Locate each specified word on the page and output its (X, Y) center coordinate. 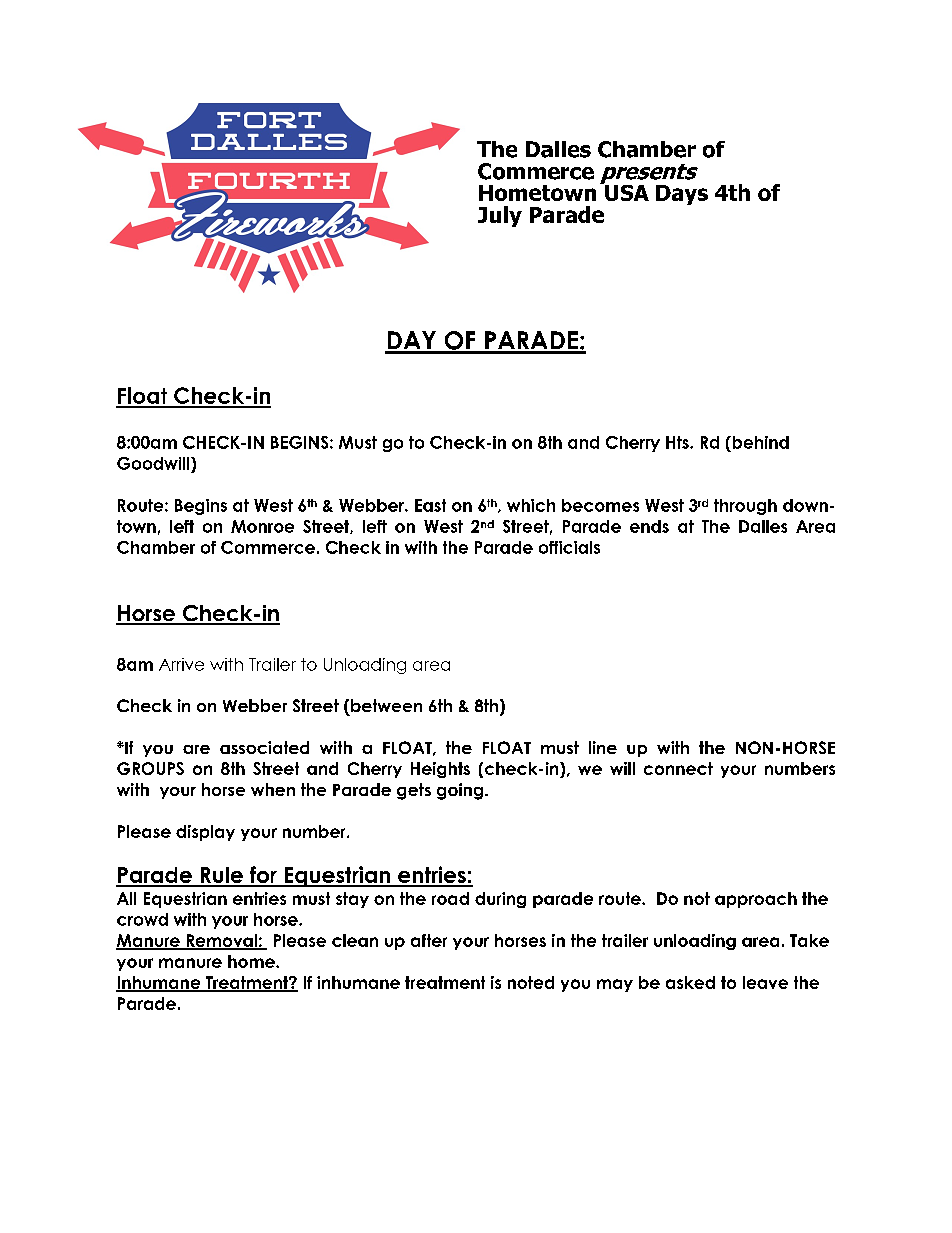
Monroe (262, 526)
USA (626, 191)
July (500, 216)
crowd (142, 919)
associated (264, 747)
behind (759, 442)
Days (682, 195)
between (386, 705)
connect (678, 768)
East (430, 505)
